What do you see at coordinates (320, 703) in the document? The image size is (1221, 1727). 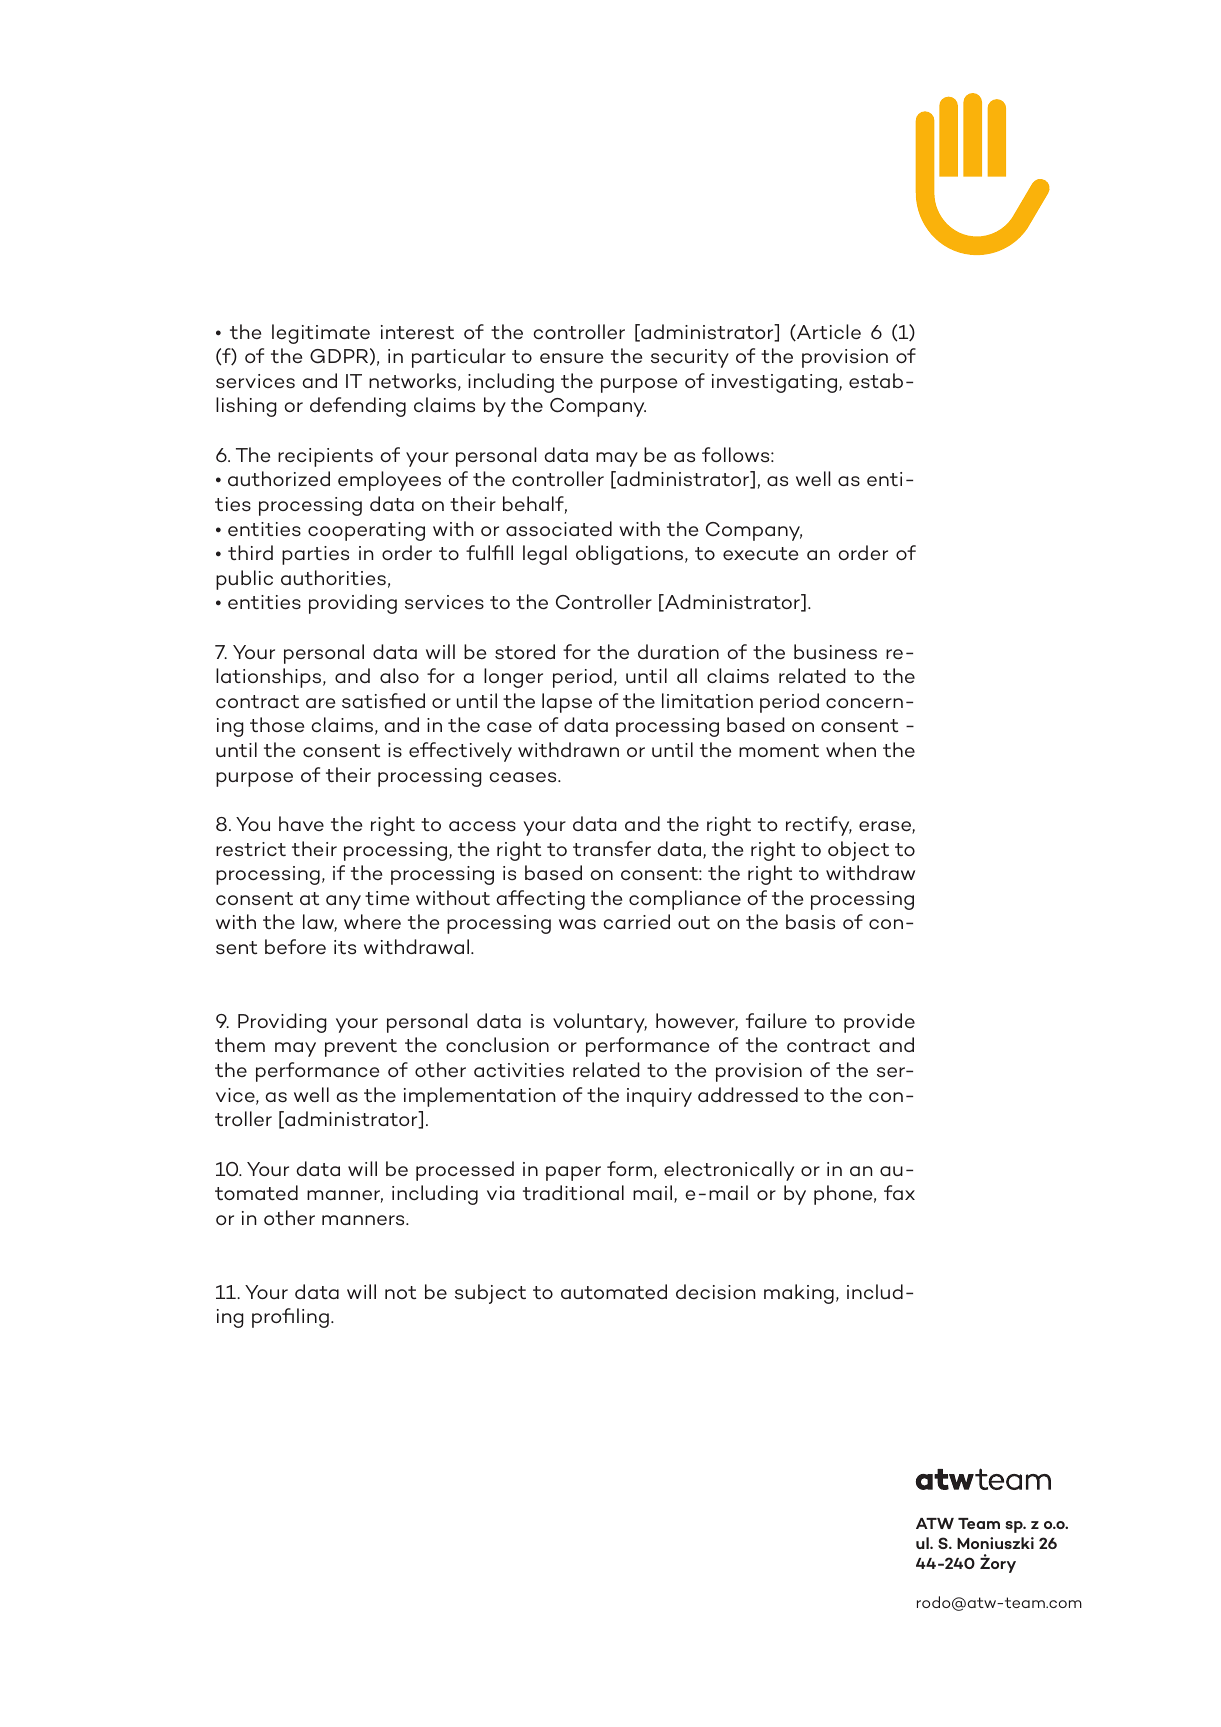 I see `are` at bounding box center [320, 703].
